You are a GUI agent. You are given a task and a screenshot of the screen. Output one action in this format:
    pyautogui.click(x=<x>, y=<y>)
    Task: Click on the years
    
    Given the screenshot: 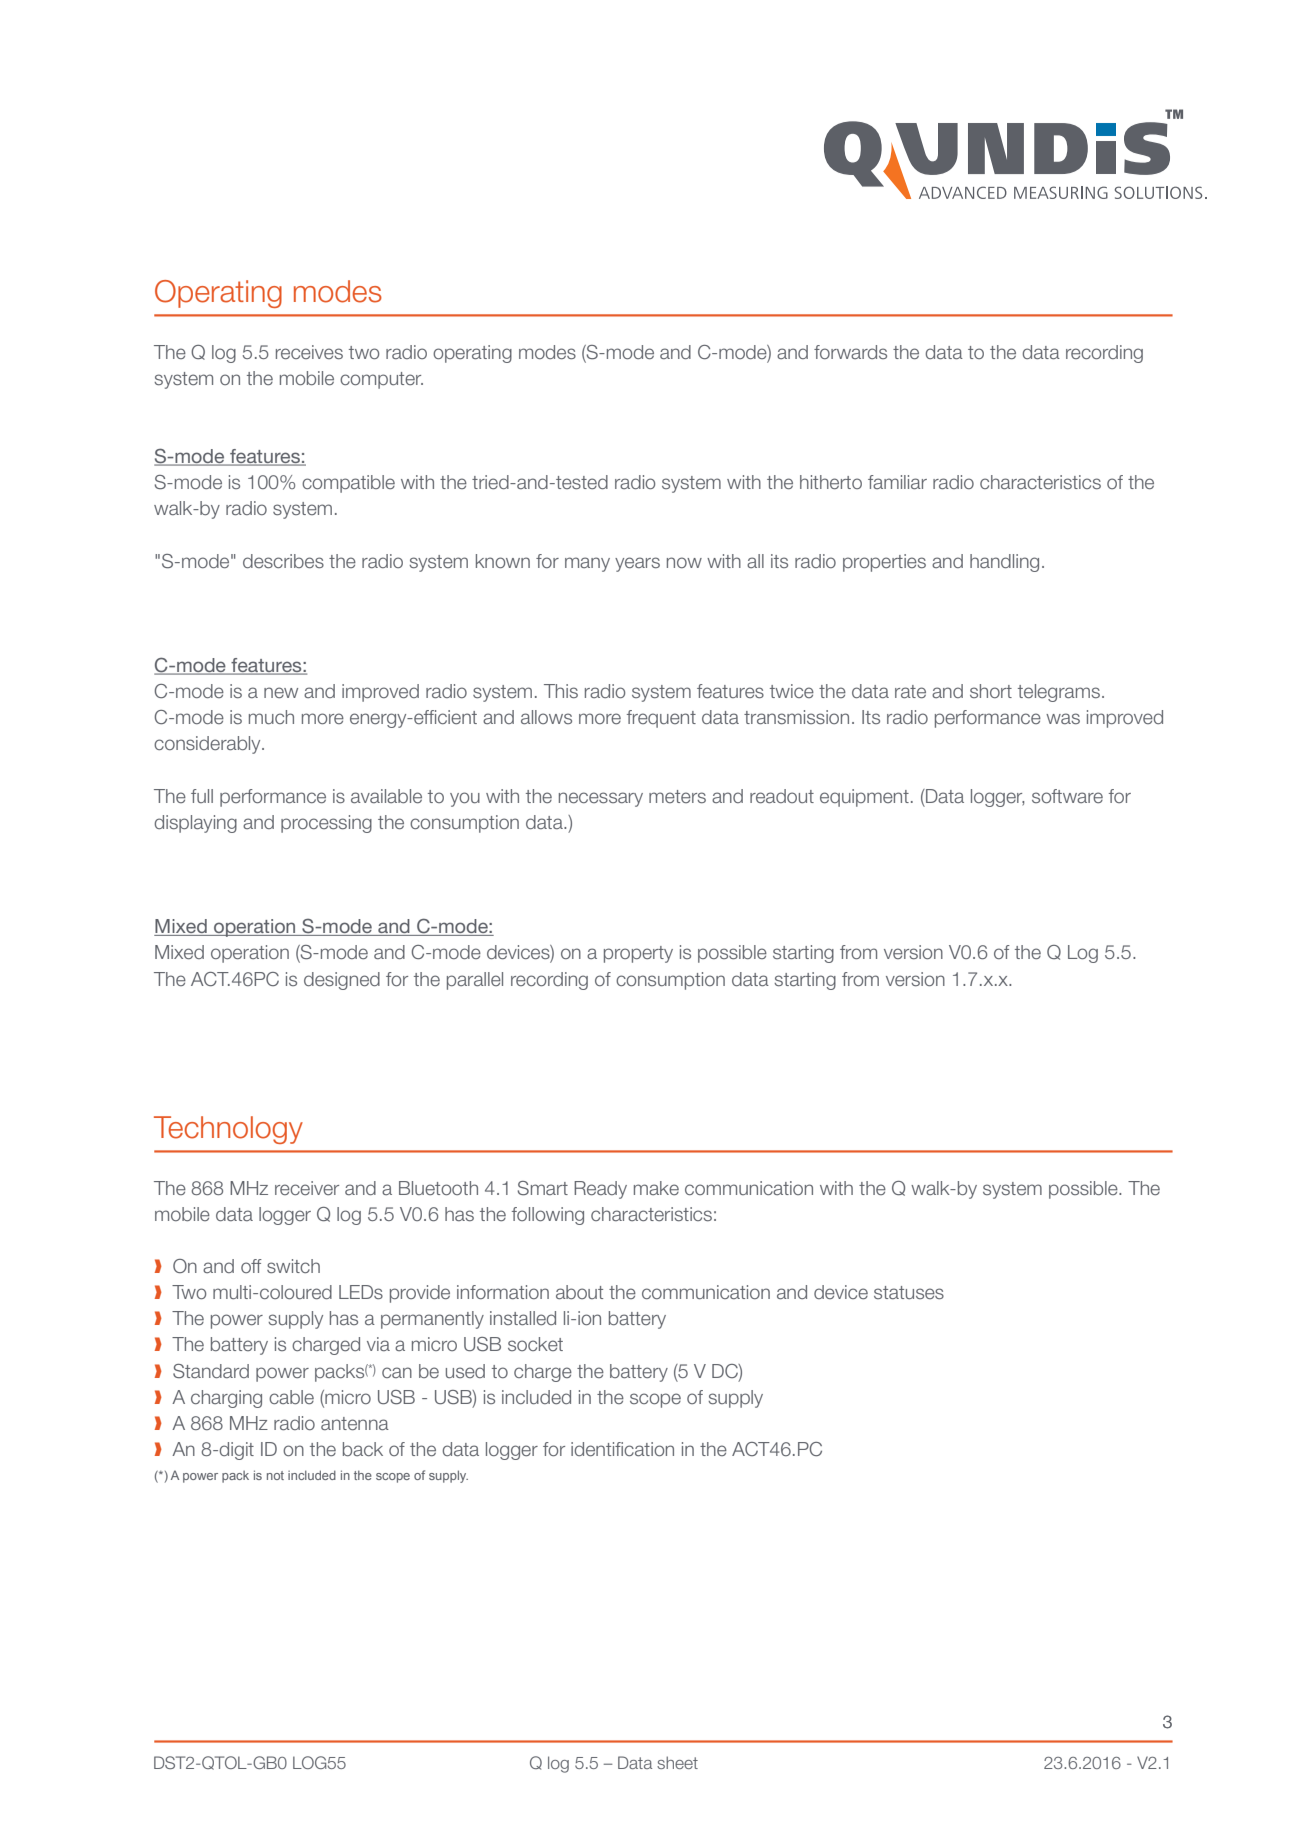 What is the action you would take?
    pyautogui.click(x=637, y=564)
